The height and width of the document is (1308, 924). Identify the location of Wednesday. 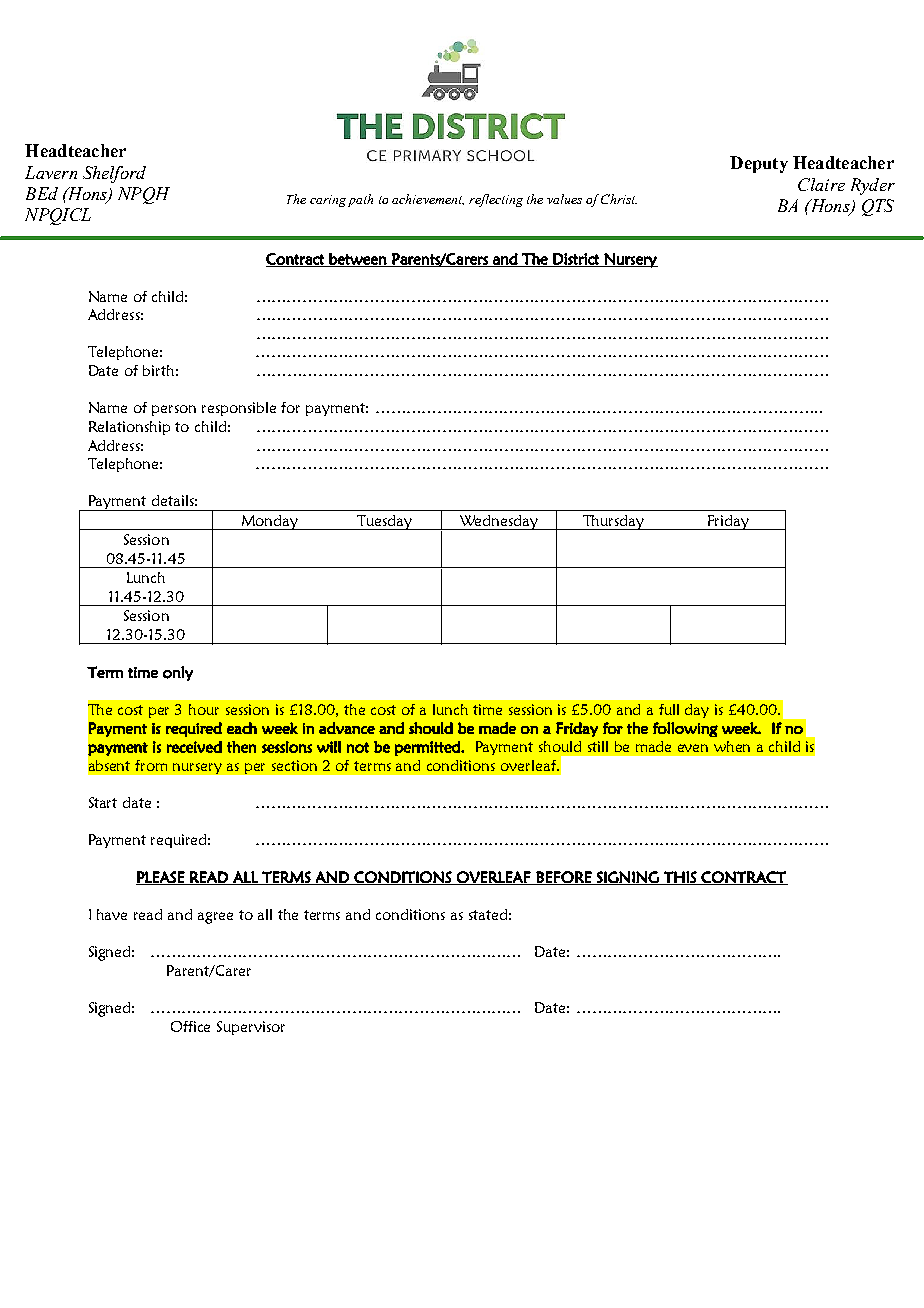
(498, 522).
